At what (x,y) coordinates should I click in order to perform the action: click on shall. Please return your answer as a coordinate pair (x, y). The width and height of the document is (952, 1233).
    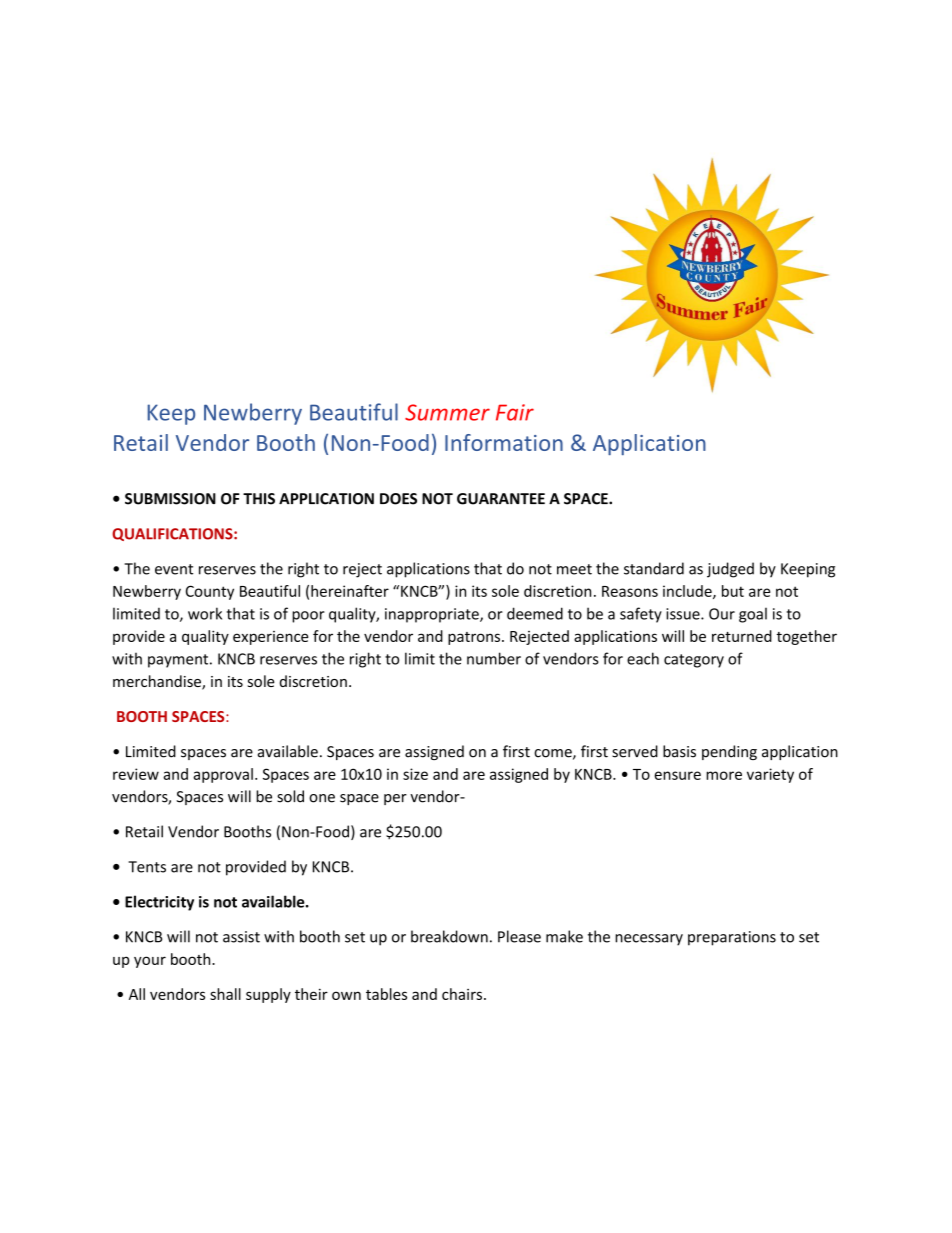
    Looking at the image, I should click on (225, 994).
